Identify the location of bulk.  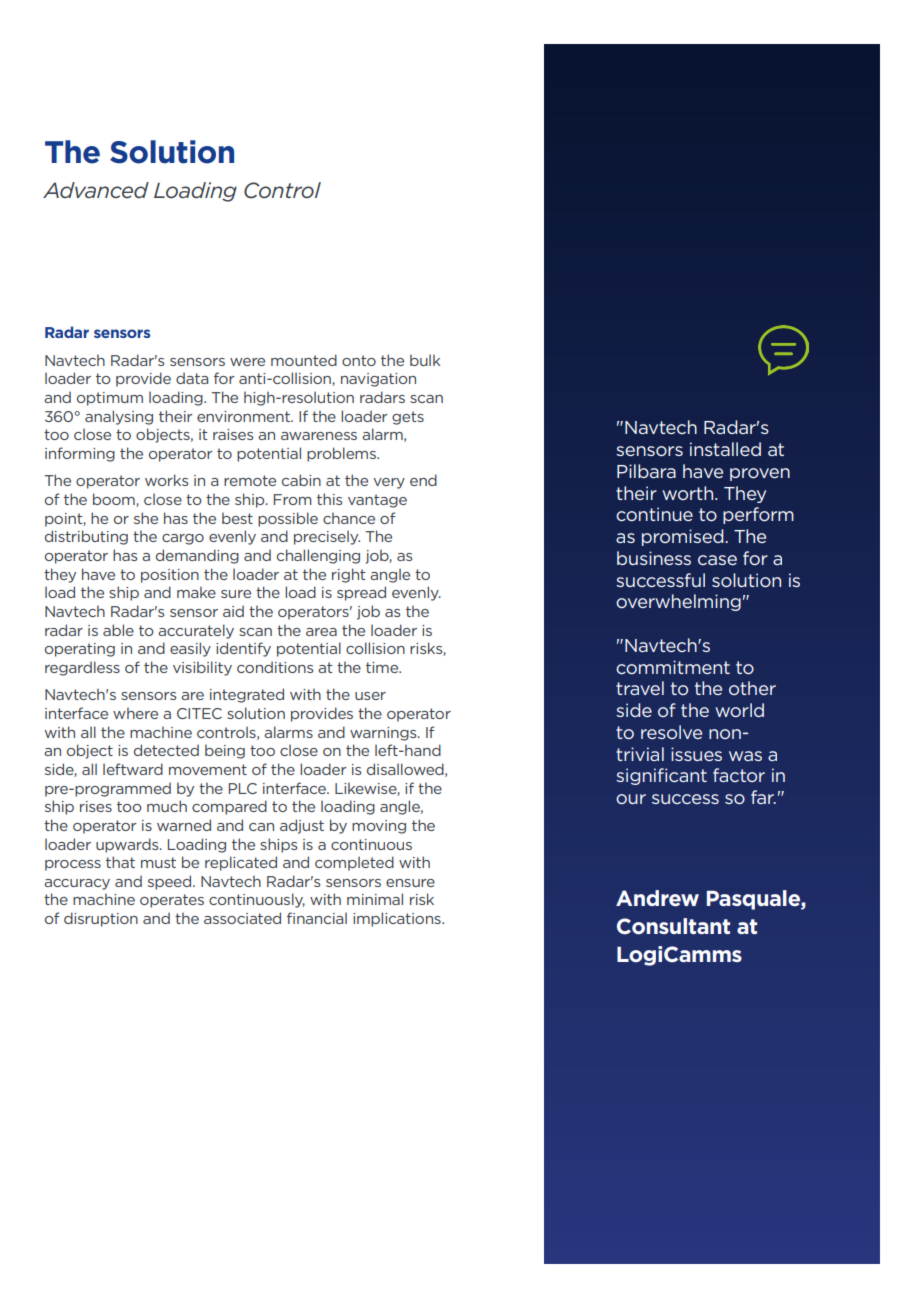
(425, 360).
